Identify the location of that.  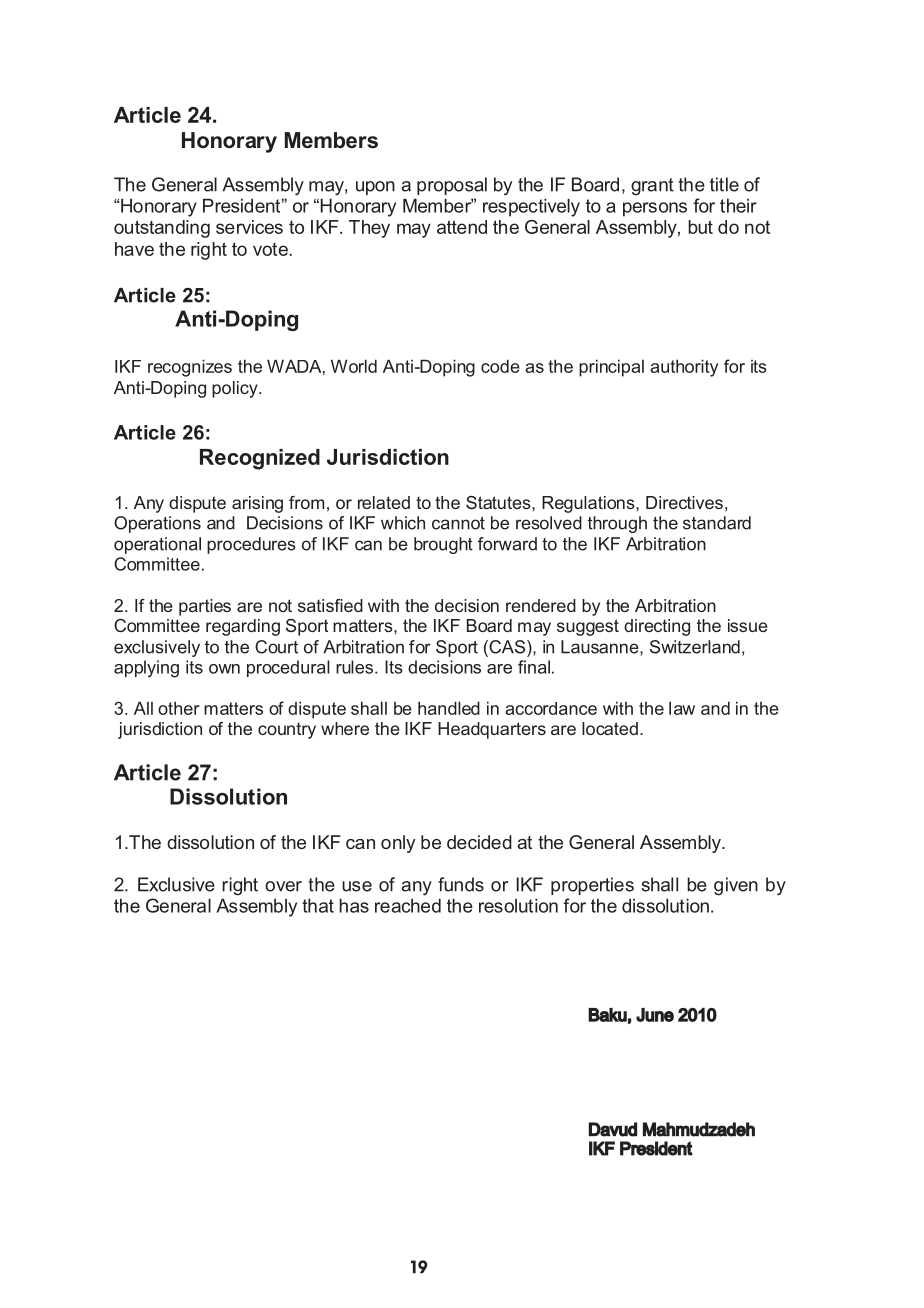
(318, 905).
